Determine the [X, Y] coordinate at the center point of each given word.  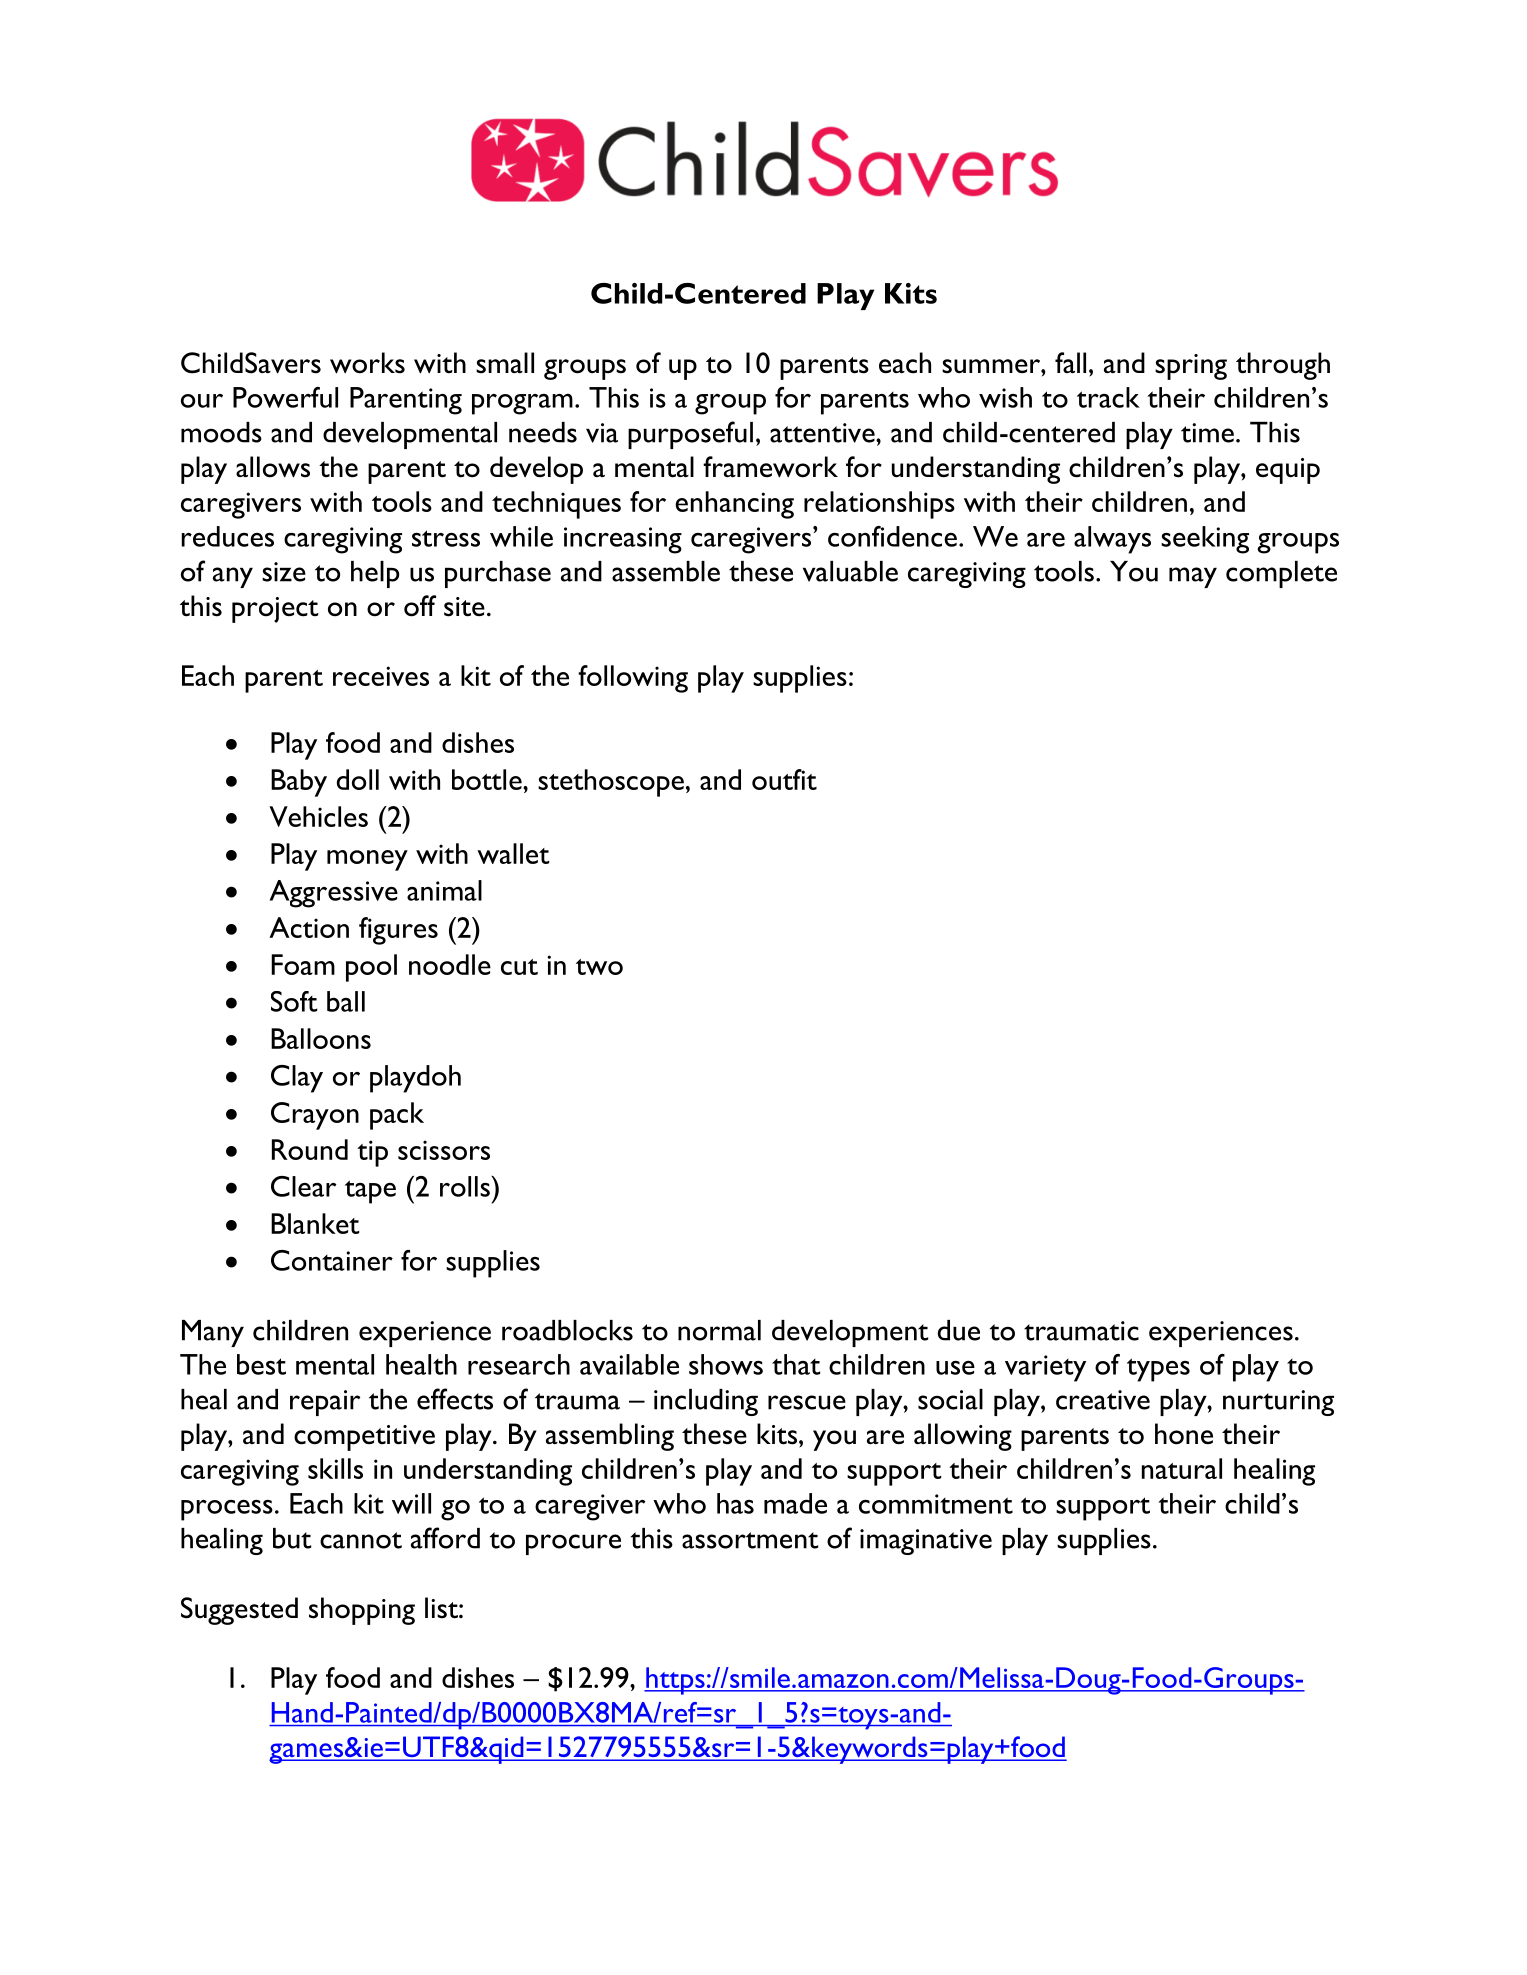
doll [358, 779]
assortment [750, 1540]
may [1193, 577]
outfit [784, 779]
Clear [303, 1186]
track [1108, 397]
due [959, 1330]
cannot [361, 1540]
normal [719, 1330]
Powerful [285, 397]
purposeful [690, 435]
